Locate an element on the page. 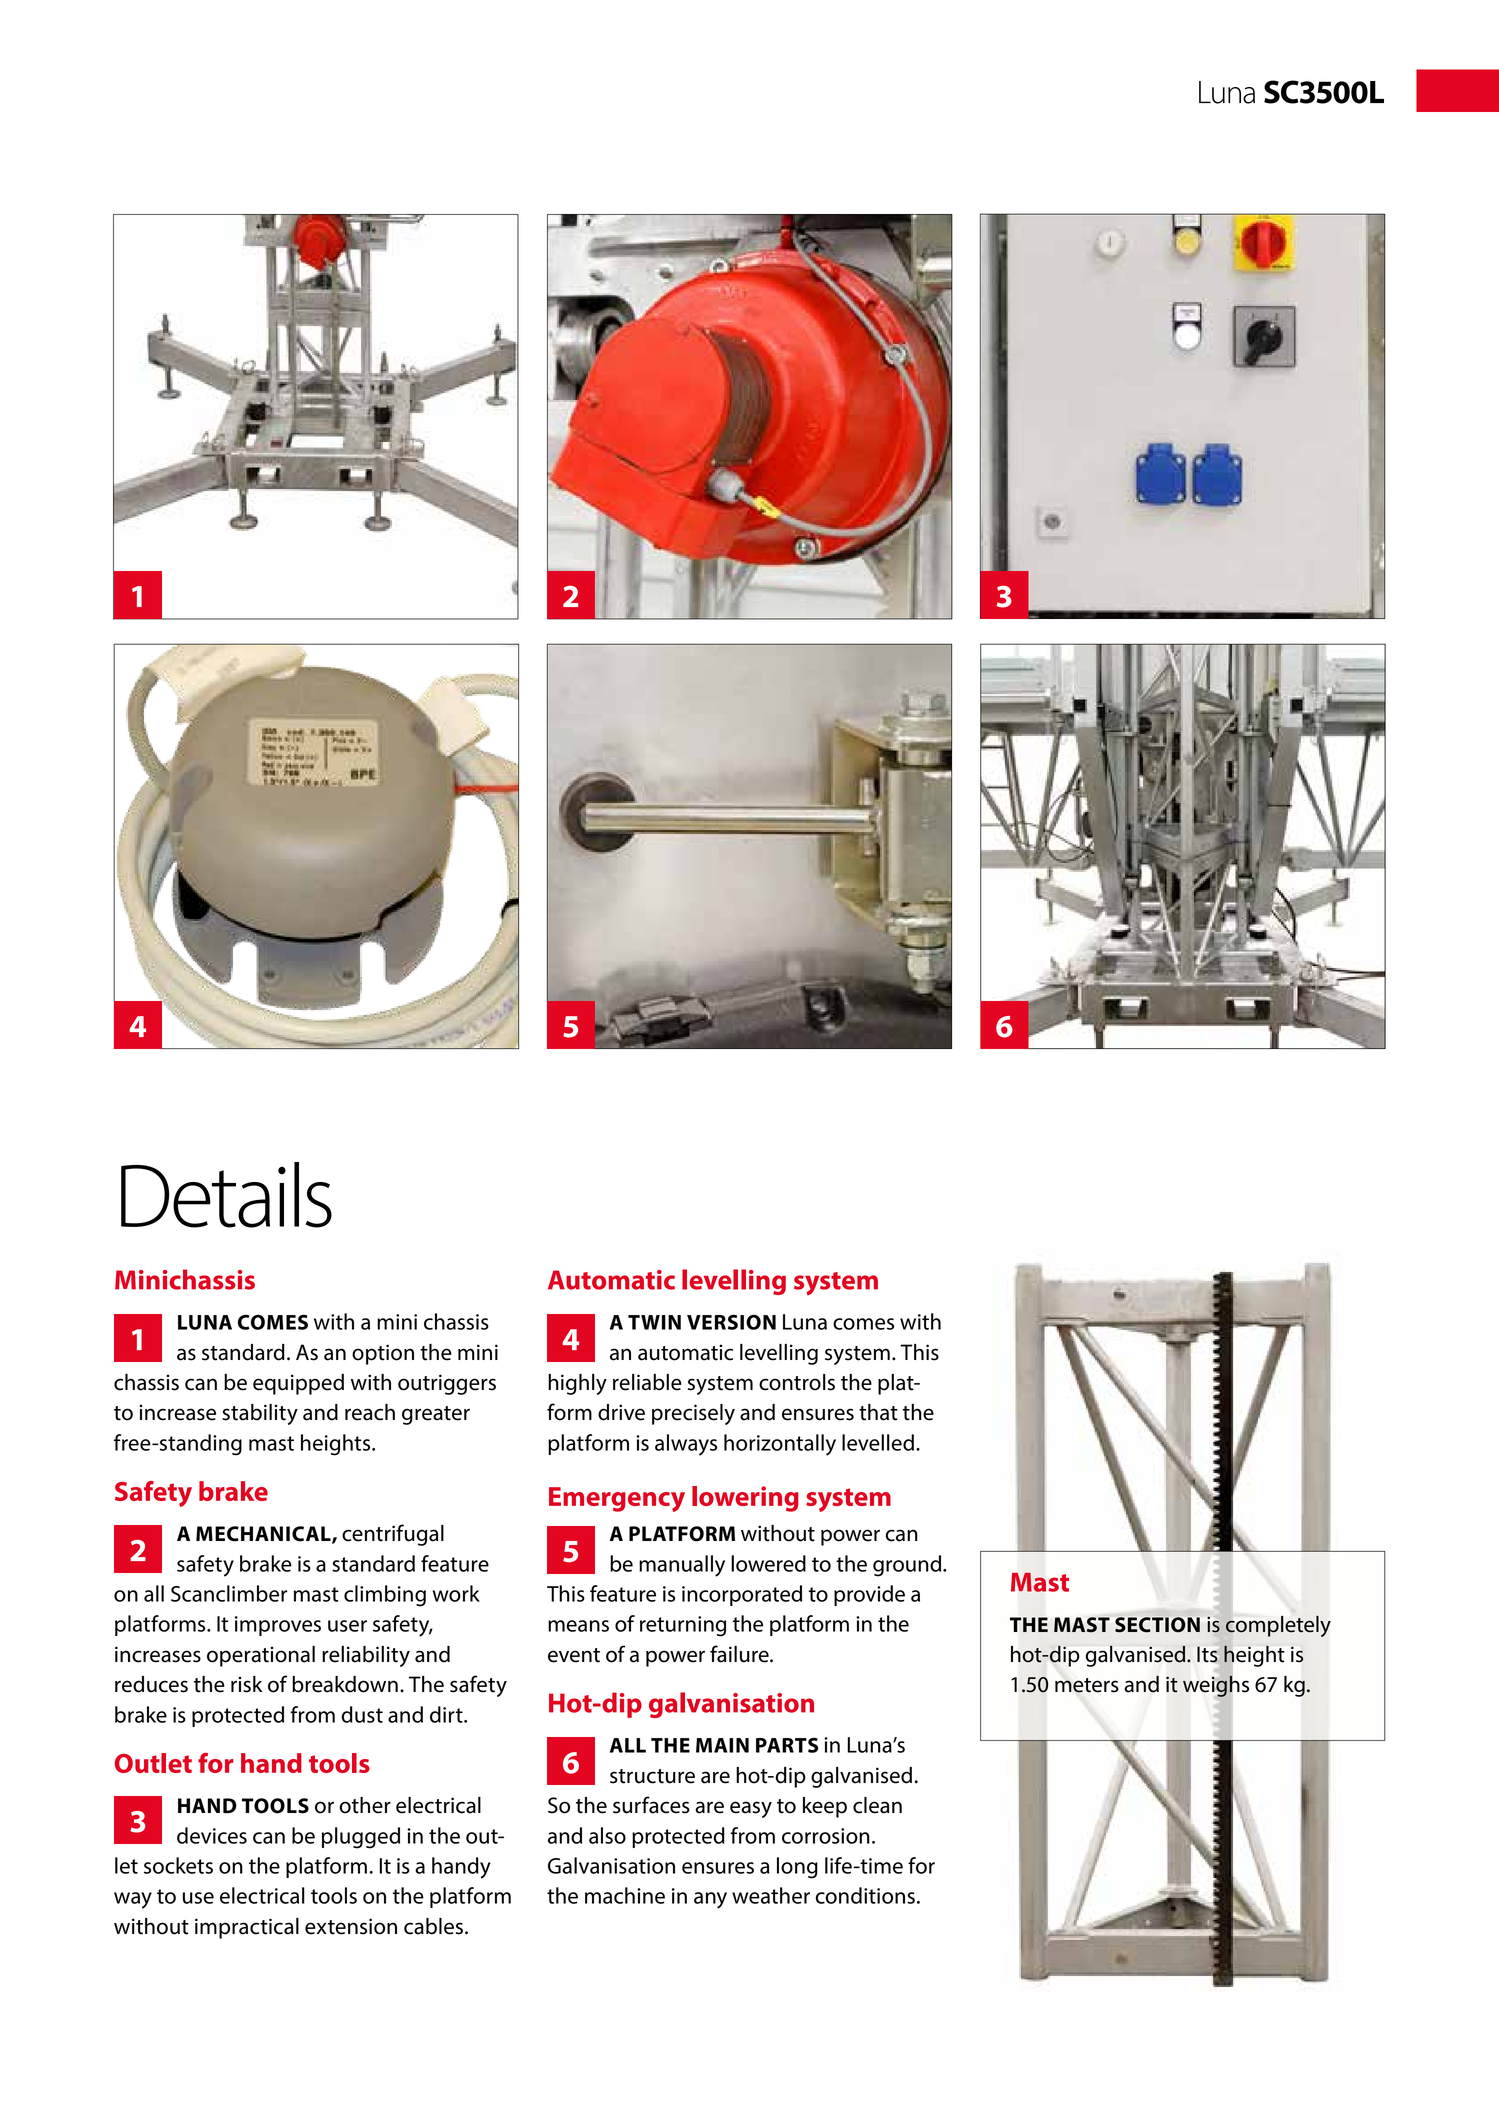 The width and height of the page is (1499, 2120). impractical is located at coordinates (247, 1928).
